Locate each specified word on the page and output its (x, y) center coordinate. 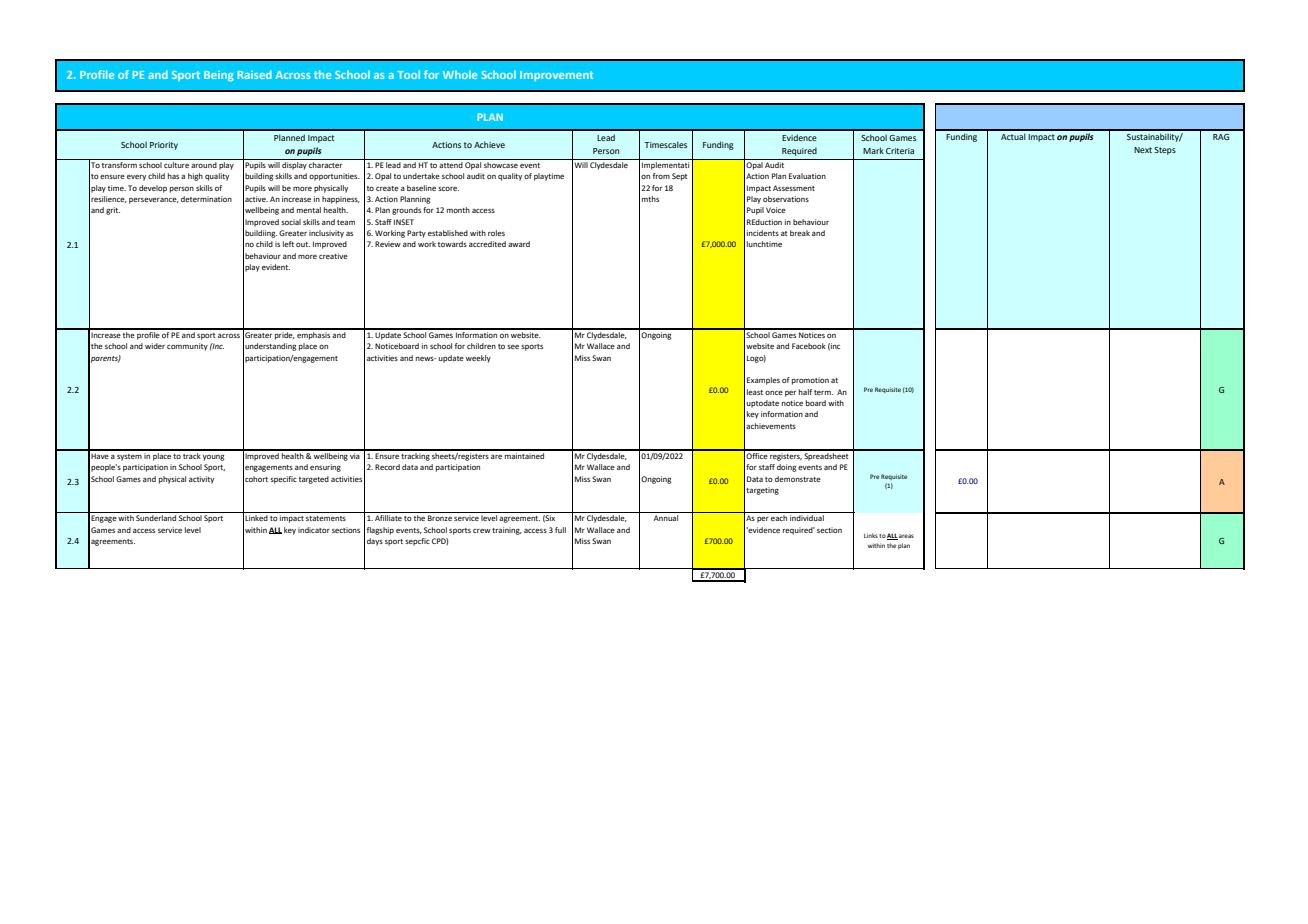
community (187, 347)
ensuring (325, 468)
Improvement (557, 76)
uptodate (763, 404)
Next (1143, 150)
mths (650, 199)
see (513, 347)
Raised (255, 74)
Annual (666, 518)
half (805, 392)
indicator (314, 530)
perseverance (154, 201)
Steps (1165, 151)
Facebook (809, 346)
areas (906, 536)
